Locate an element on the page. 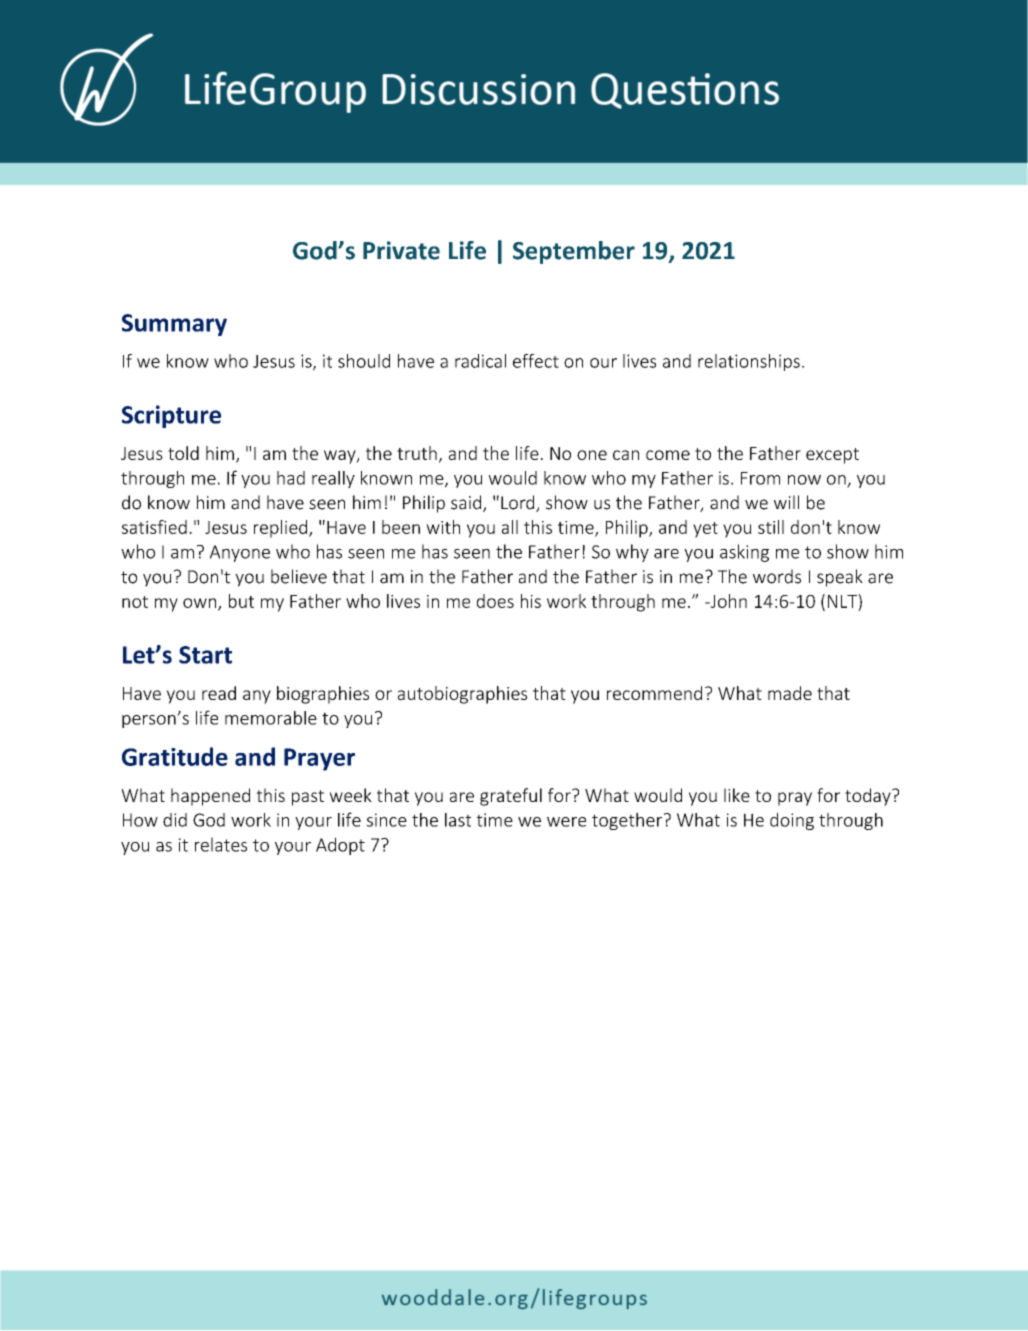  Anyone is located at coordinates (240, 553).
